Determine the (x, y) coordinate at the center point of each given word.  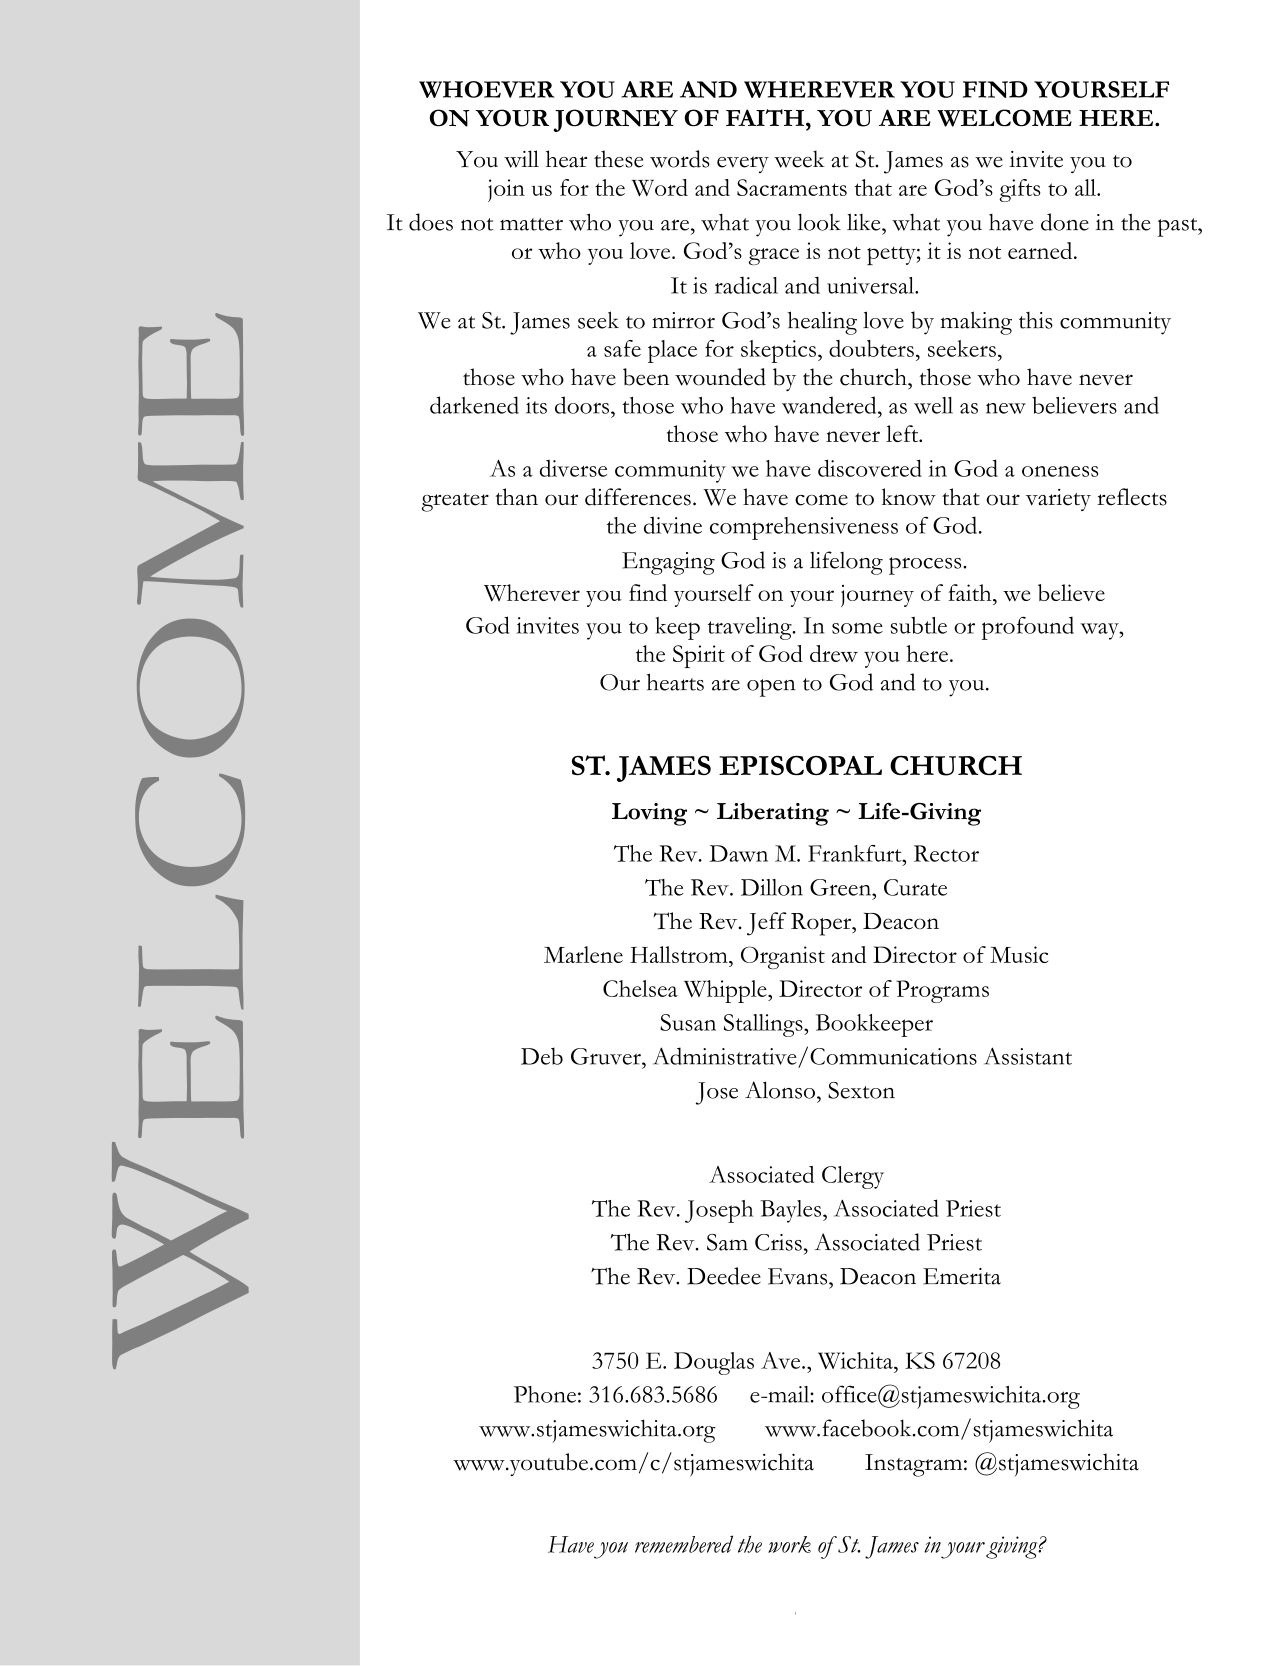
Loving (649, 814)
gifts (1019, 190)
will (521, 159)
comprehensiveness (804, 528)
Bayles (792, 1211)
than (517, 496)
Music (1019, 954)
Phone (545, 1394)
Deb (542, 1056)
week (799, 159)
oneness (1060, 471)
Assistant (1028, 1056)
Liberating (773, 814)
